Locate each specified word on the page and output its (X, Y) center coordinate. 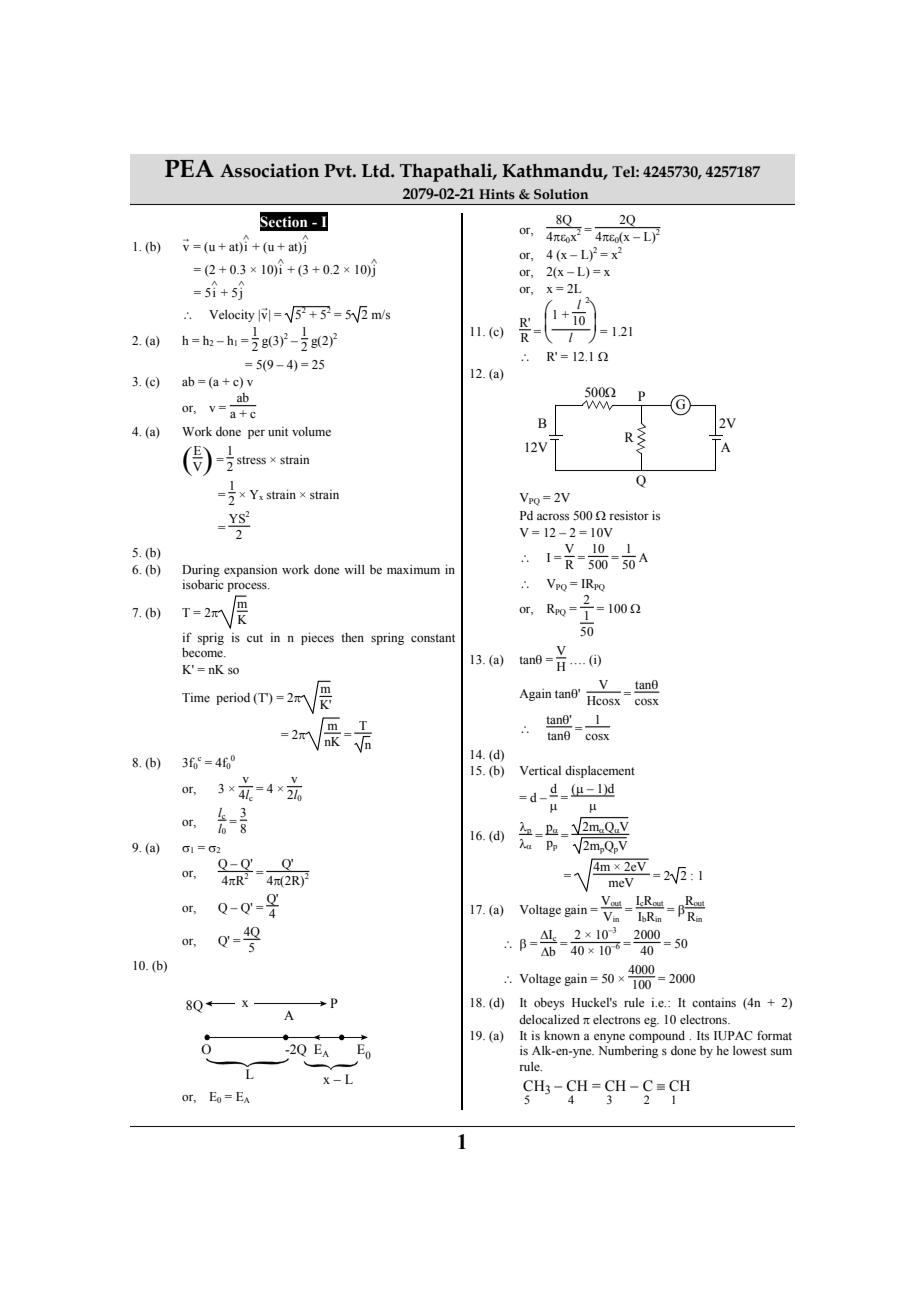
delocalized (549, 1019)
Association (269, 170)
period (233, 698)
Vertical (540, 770)
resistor (629, 515)
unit (278, 431)
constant (433, 638)
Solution (561, 194)
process (248, 587)
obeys (549, 1004)
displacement (600, 771)
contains (714, 1002)
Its (703, 1035)
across (553, 516)
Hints (497, 194)
